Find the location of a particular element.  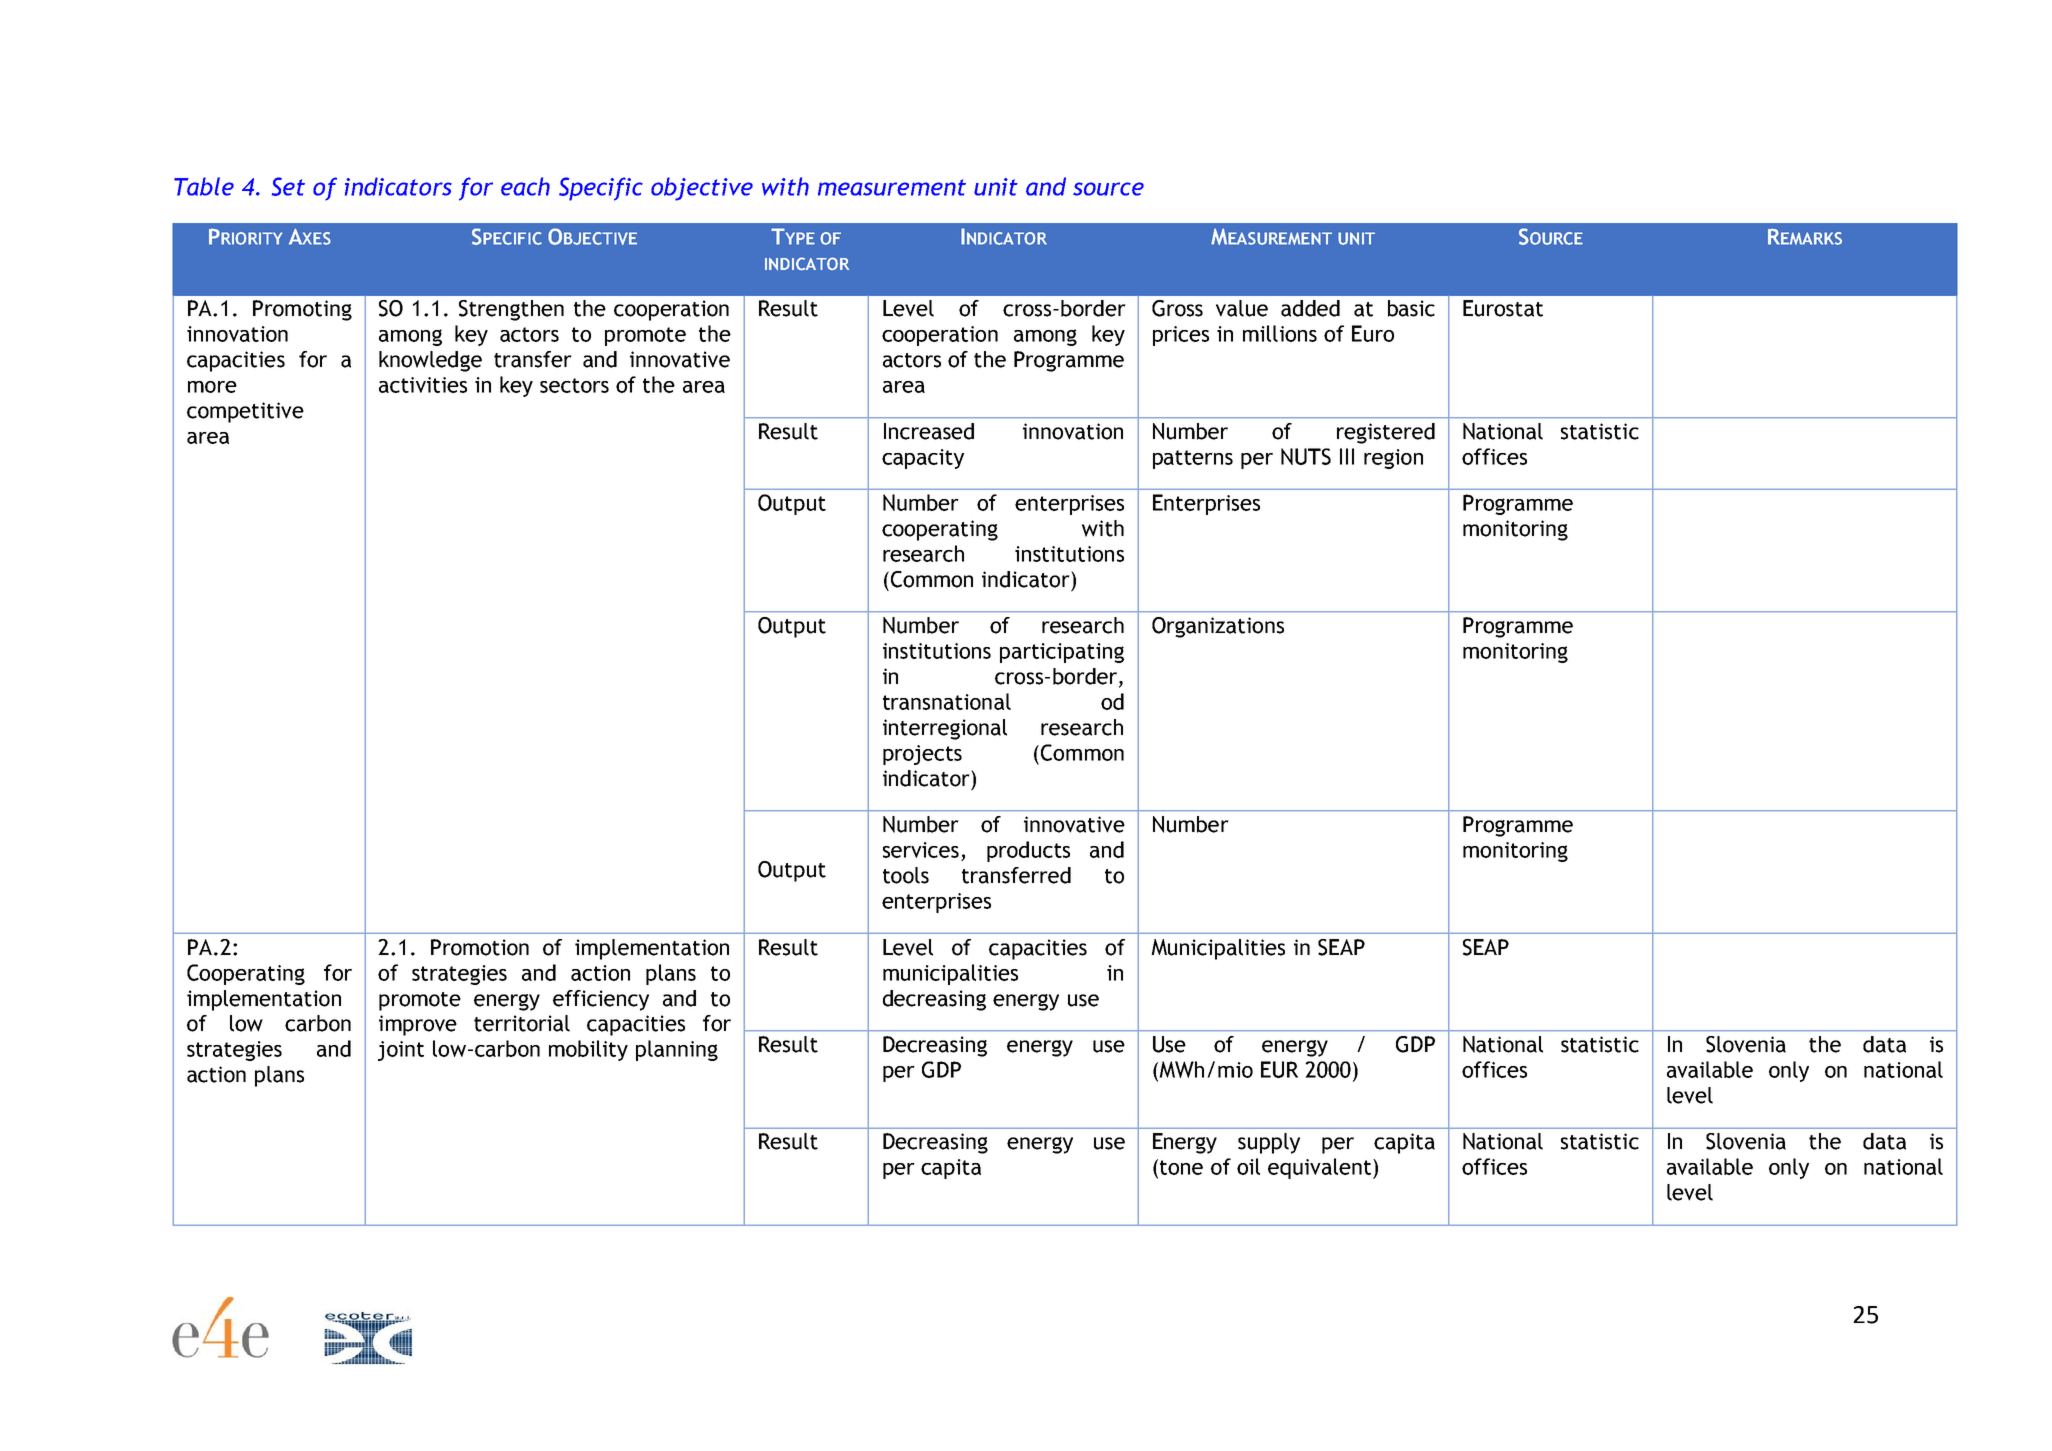

planning is located at coordinates (677, 1050).
